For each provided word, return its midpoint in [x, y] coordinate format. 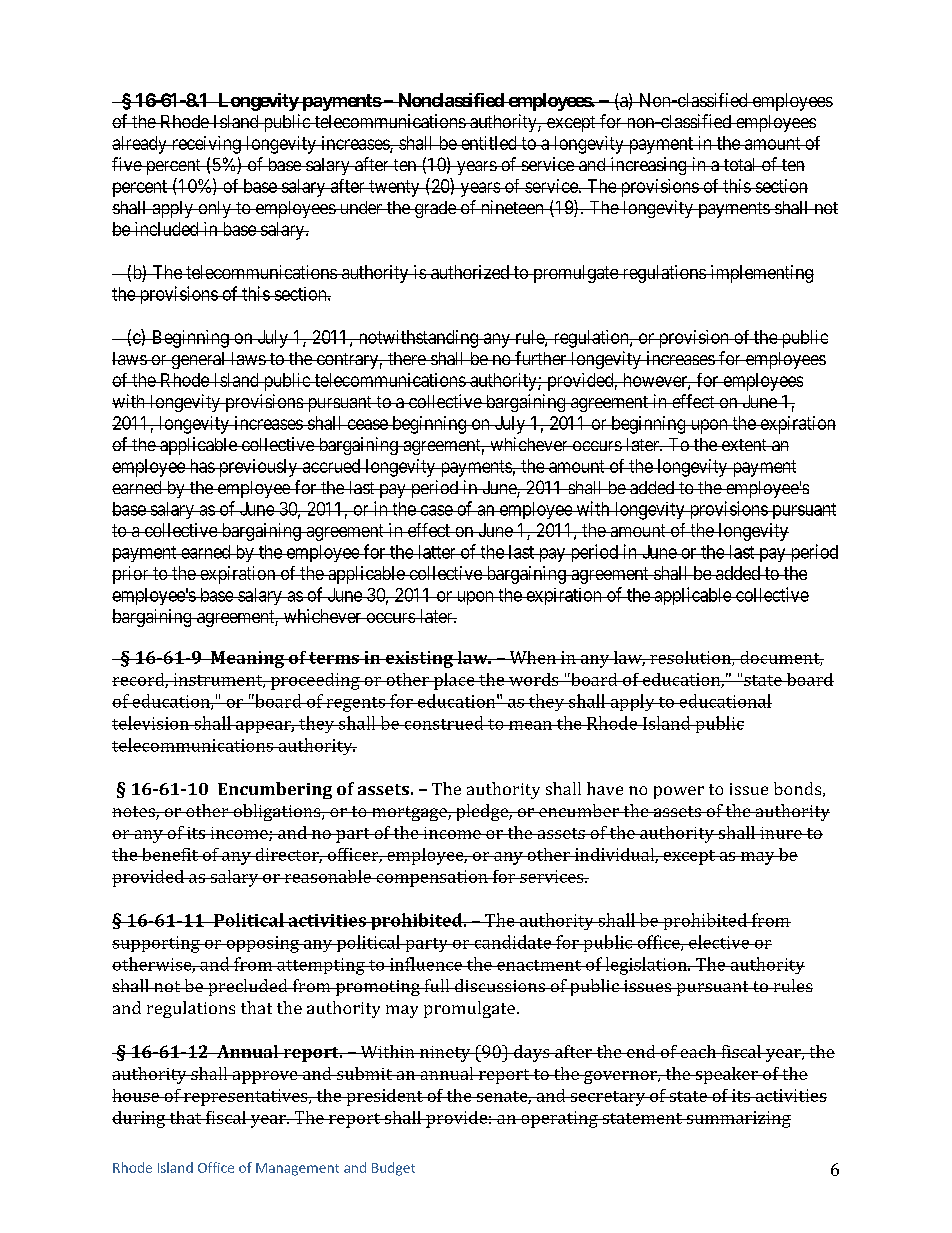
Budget [393, 1169]
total [740, 164]
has [201, 466]
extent [744, 445]
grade [435, 209]
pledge [482, 812]
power [679, 792]
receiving [206, 145]
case [436, 510]
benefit [170, 854]
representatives [246, 1097]
